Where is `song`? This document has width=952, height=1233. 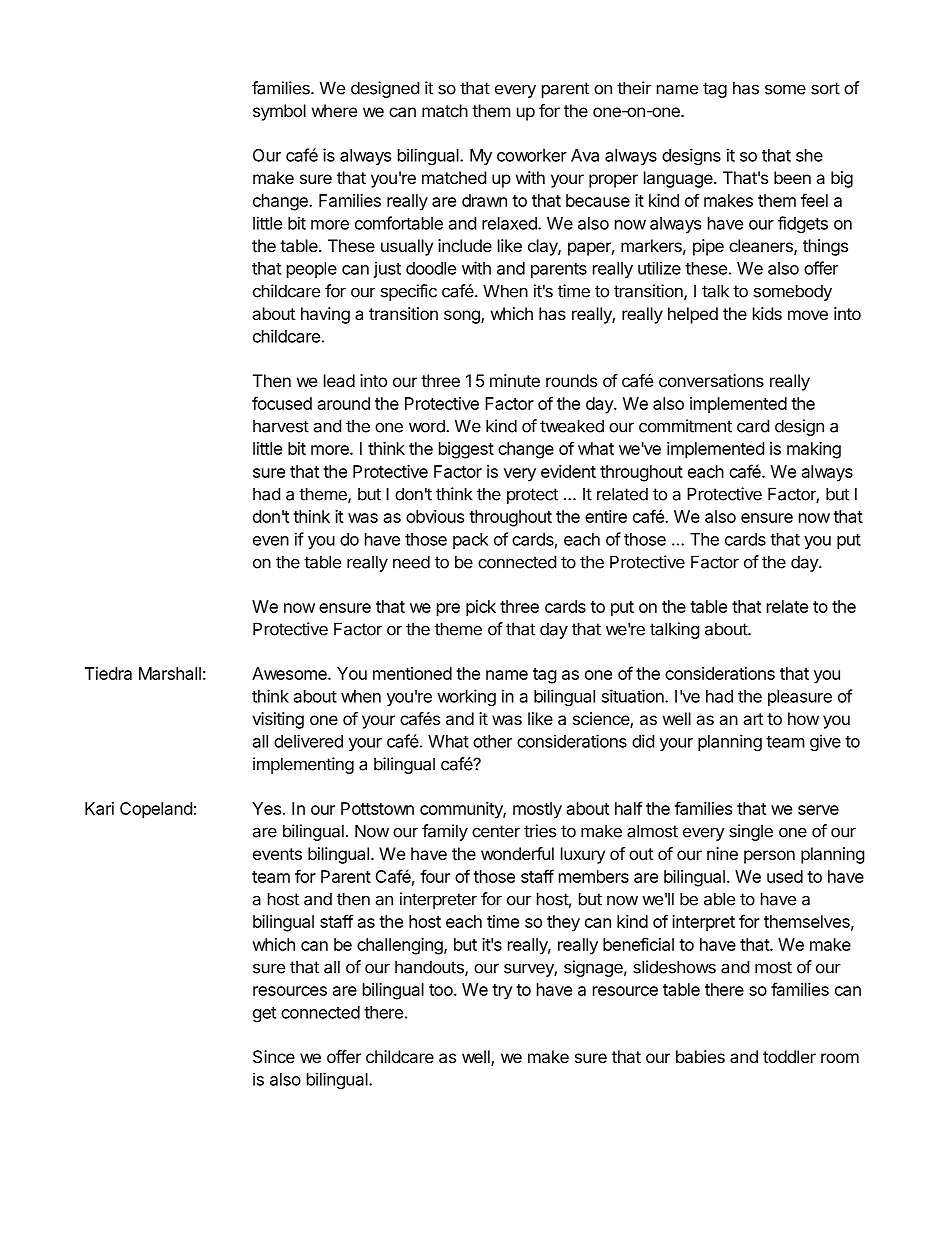 song is located at coordinates (463, 317).
